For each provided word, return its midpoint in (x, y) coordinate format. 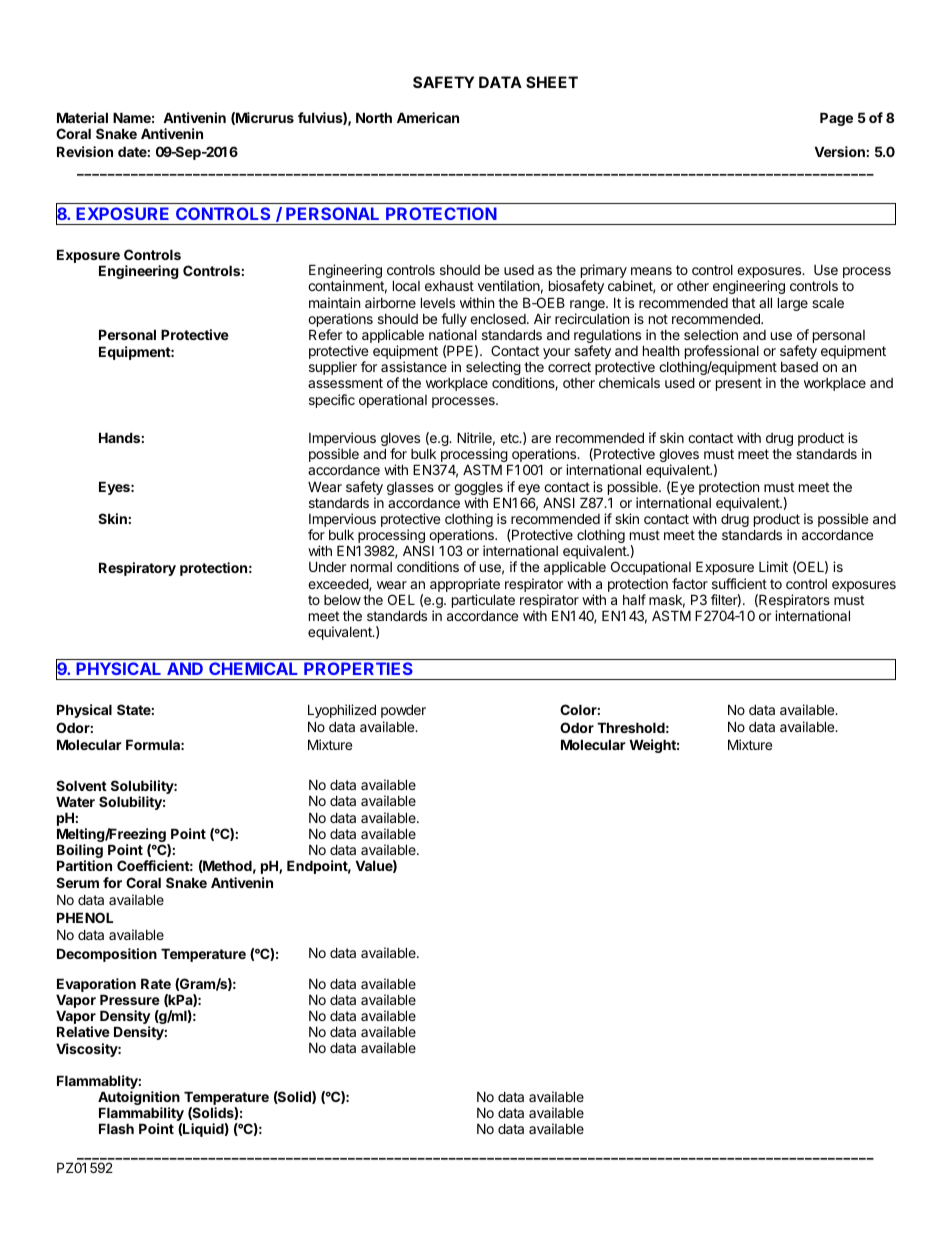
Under (327, 566)
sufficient (739, 583)
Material (82, 117)
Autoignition (139, 1099)
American (428, 117)
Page (836, 119)
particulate (483, 602)
